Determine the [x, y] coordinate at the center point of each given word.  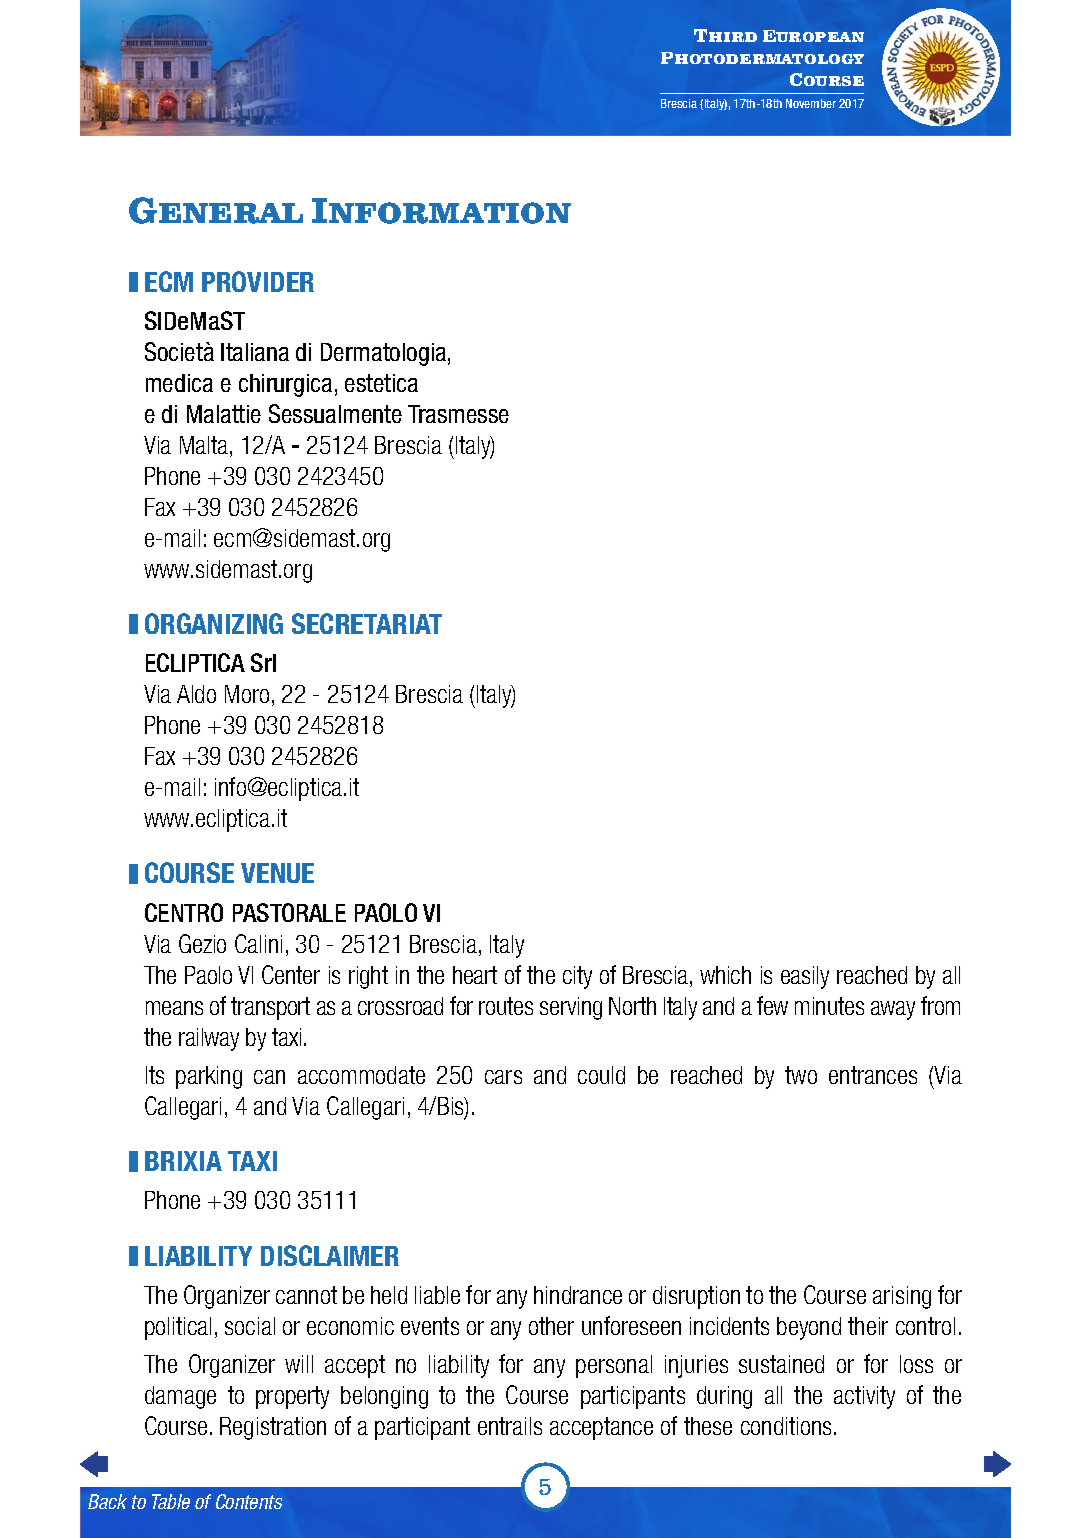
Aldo [196, 694]
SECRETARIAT [367, 623]
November [811, 103]
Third [725, 35]
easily [805, 977]
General [216, 210]
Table [171, 1501]
